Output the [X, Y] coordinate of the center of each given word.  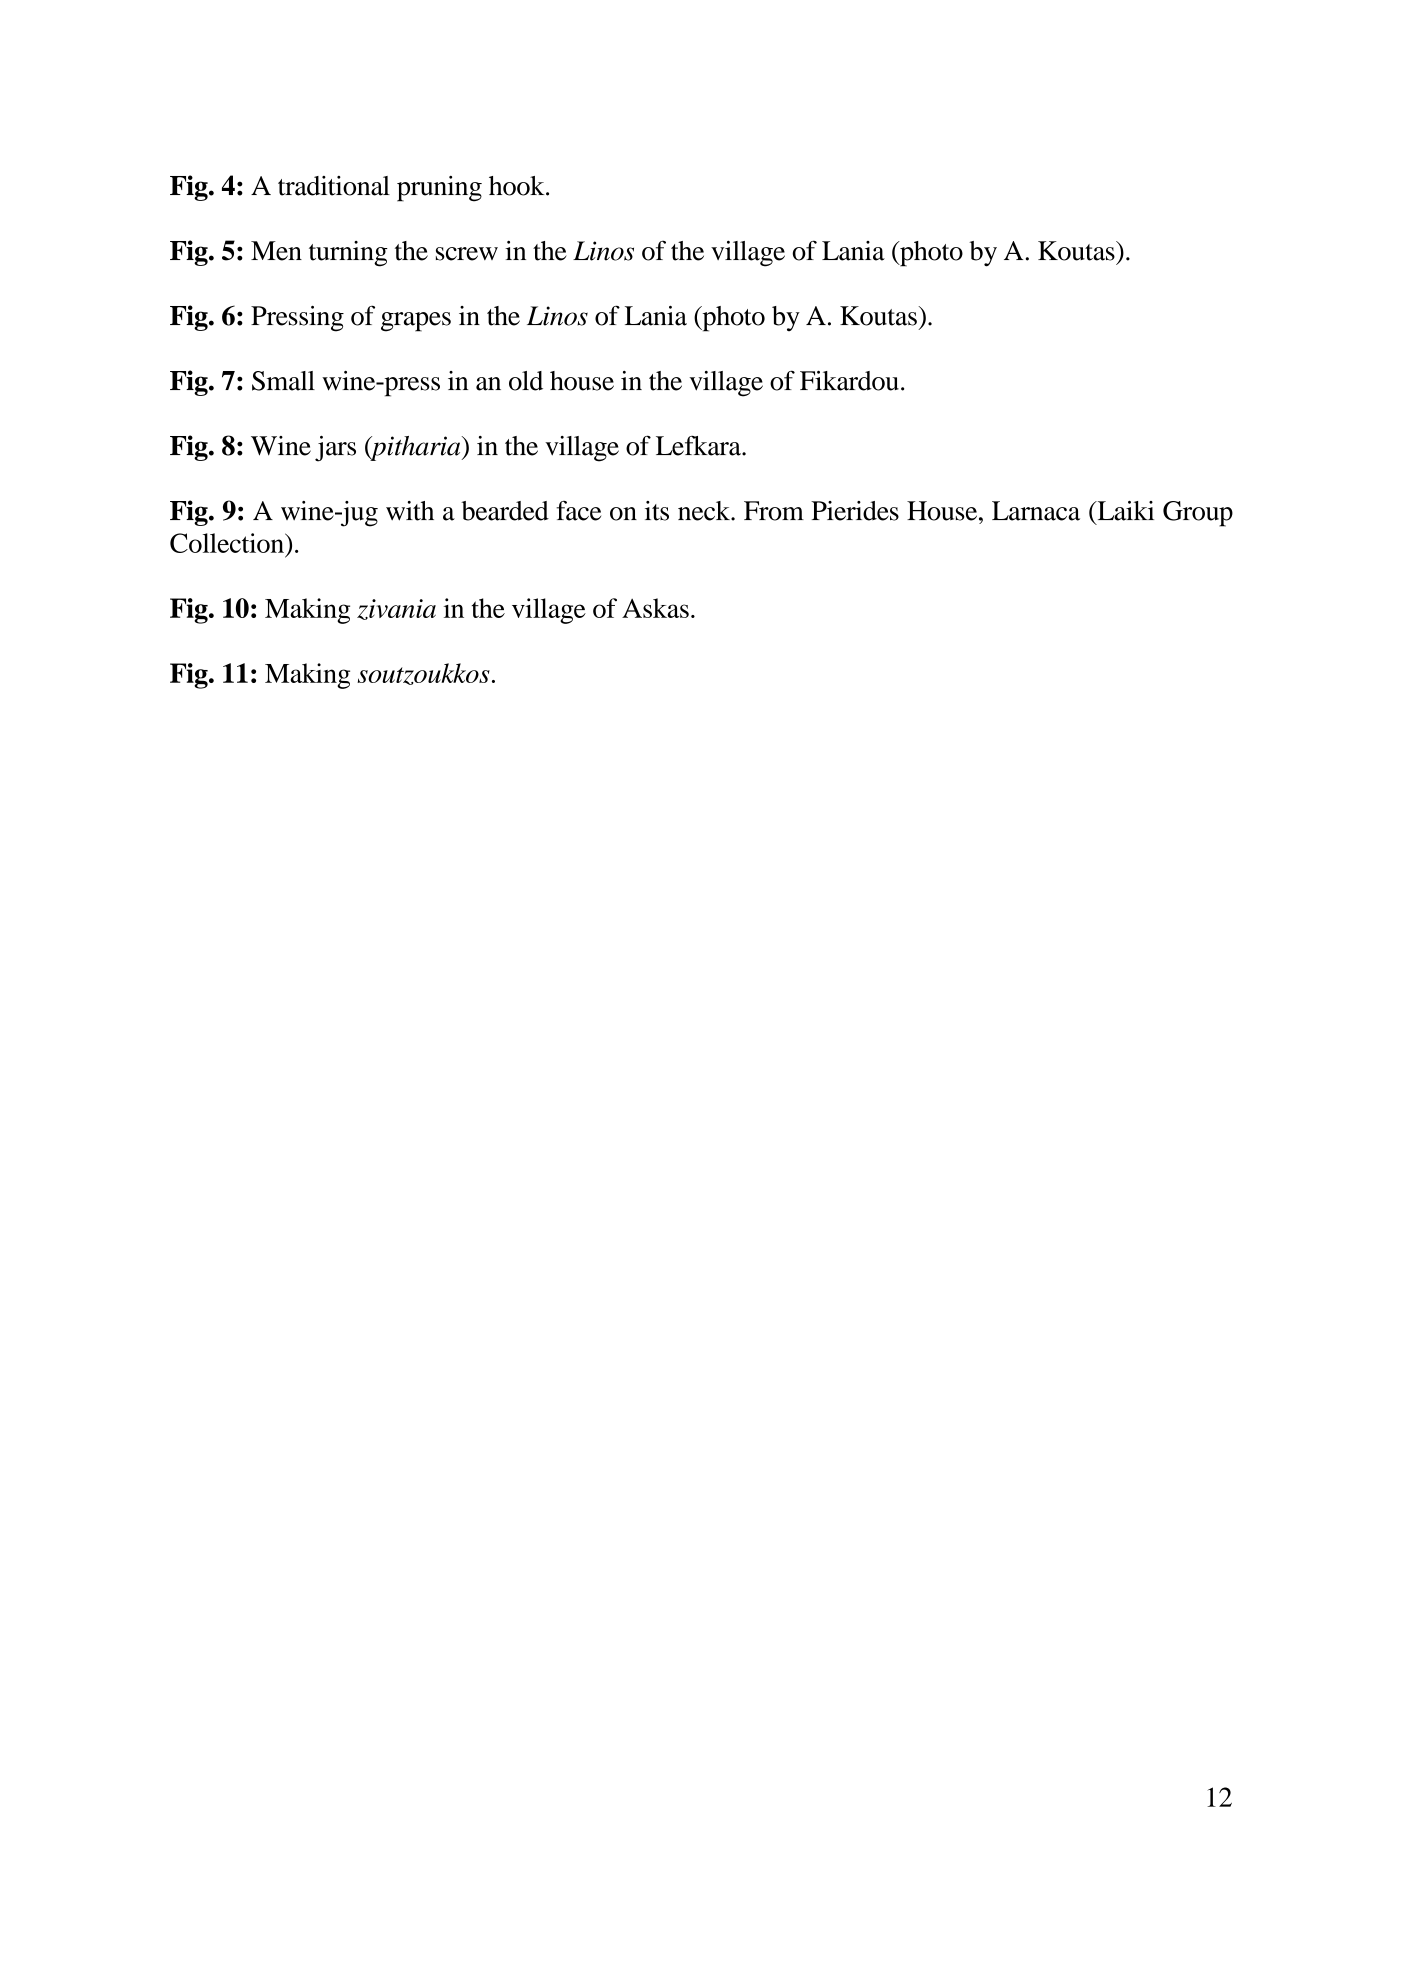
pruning [439, 189]
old [526, 381]
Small [283, 381]
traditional [334, 186]
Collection [228, 543]
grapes [416, 322]
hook [518, 186]
